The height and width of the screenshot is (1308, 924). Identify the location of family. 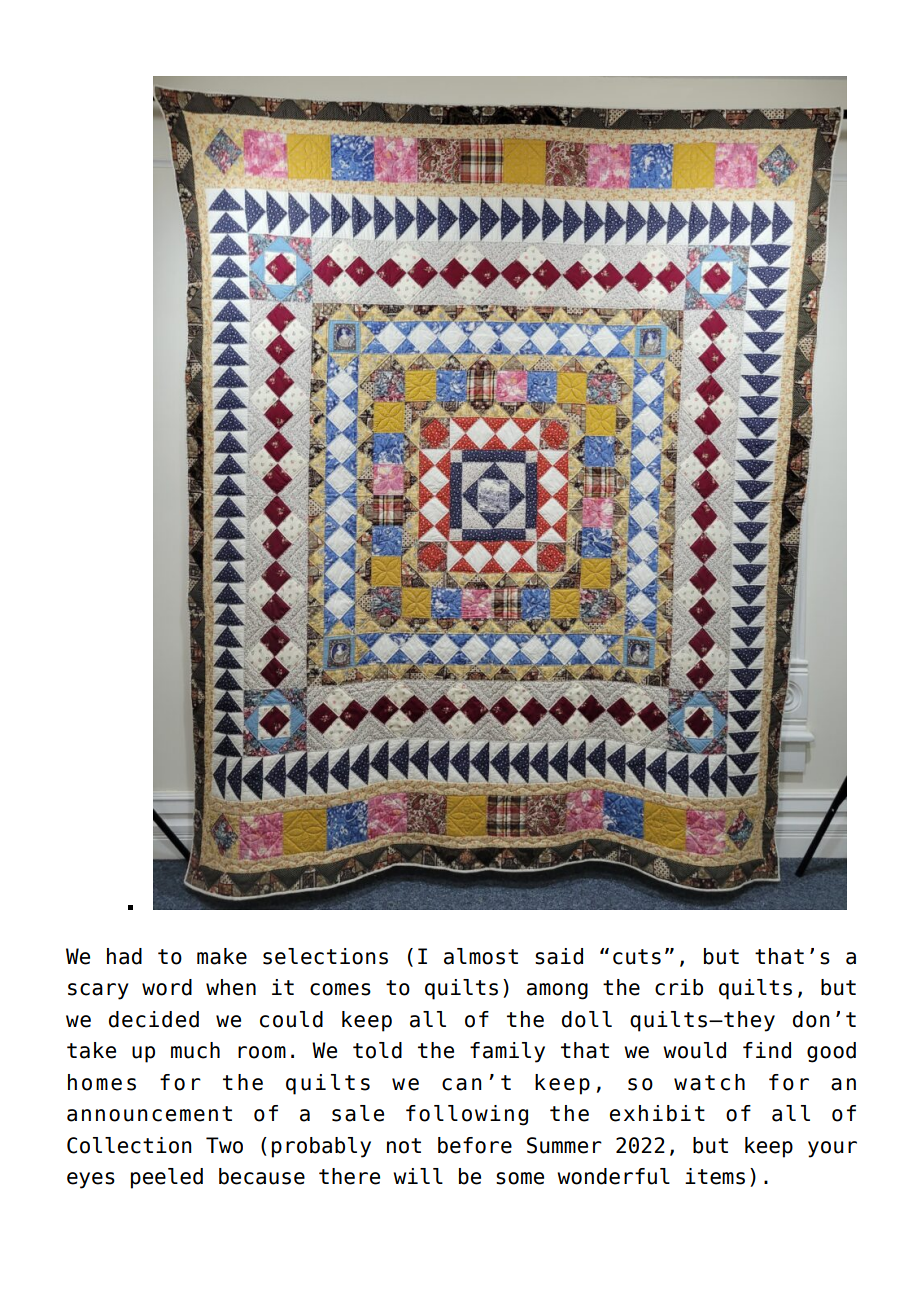
(507, 1052).
